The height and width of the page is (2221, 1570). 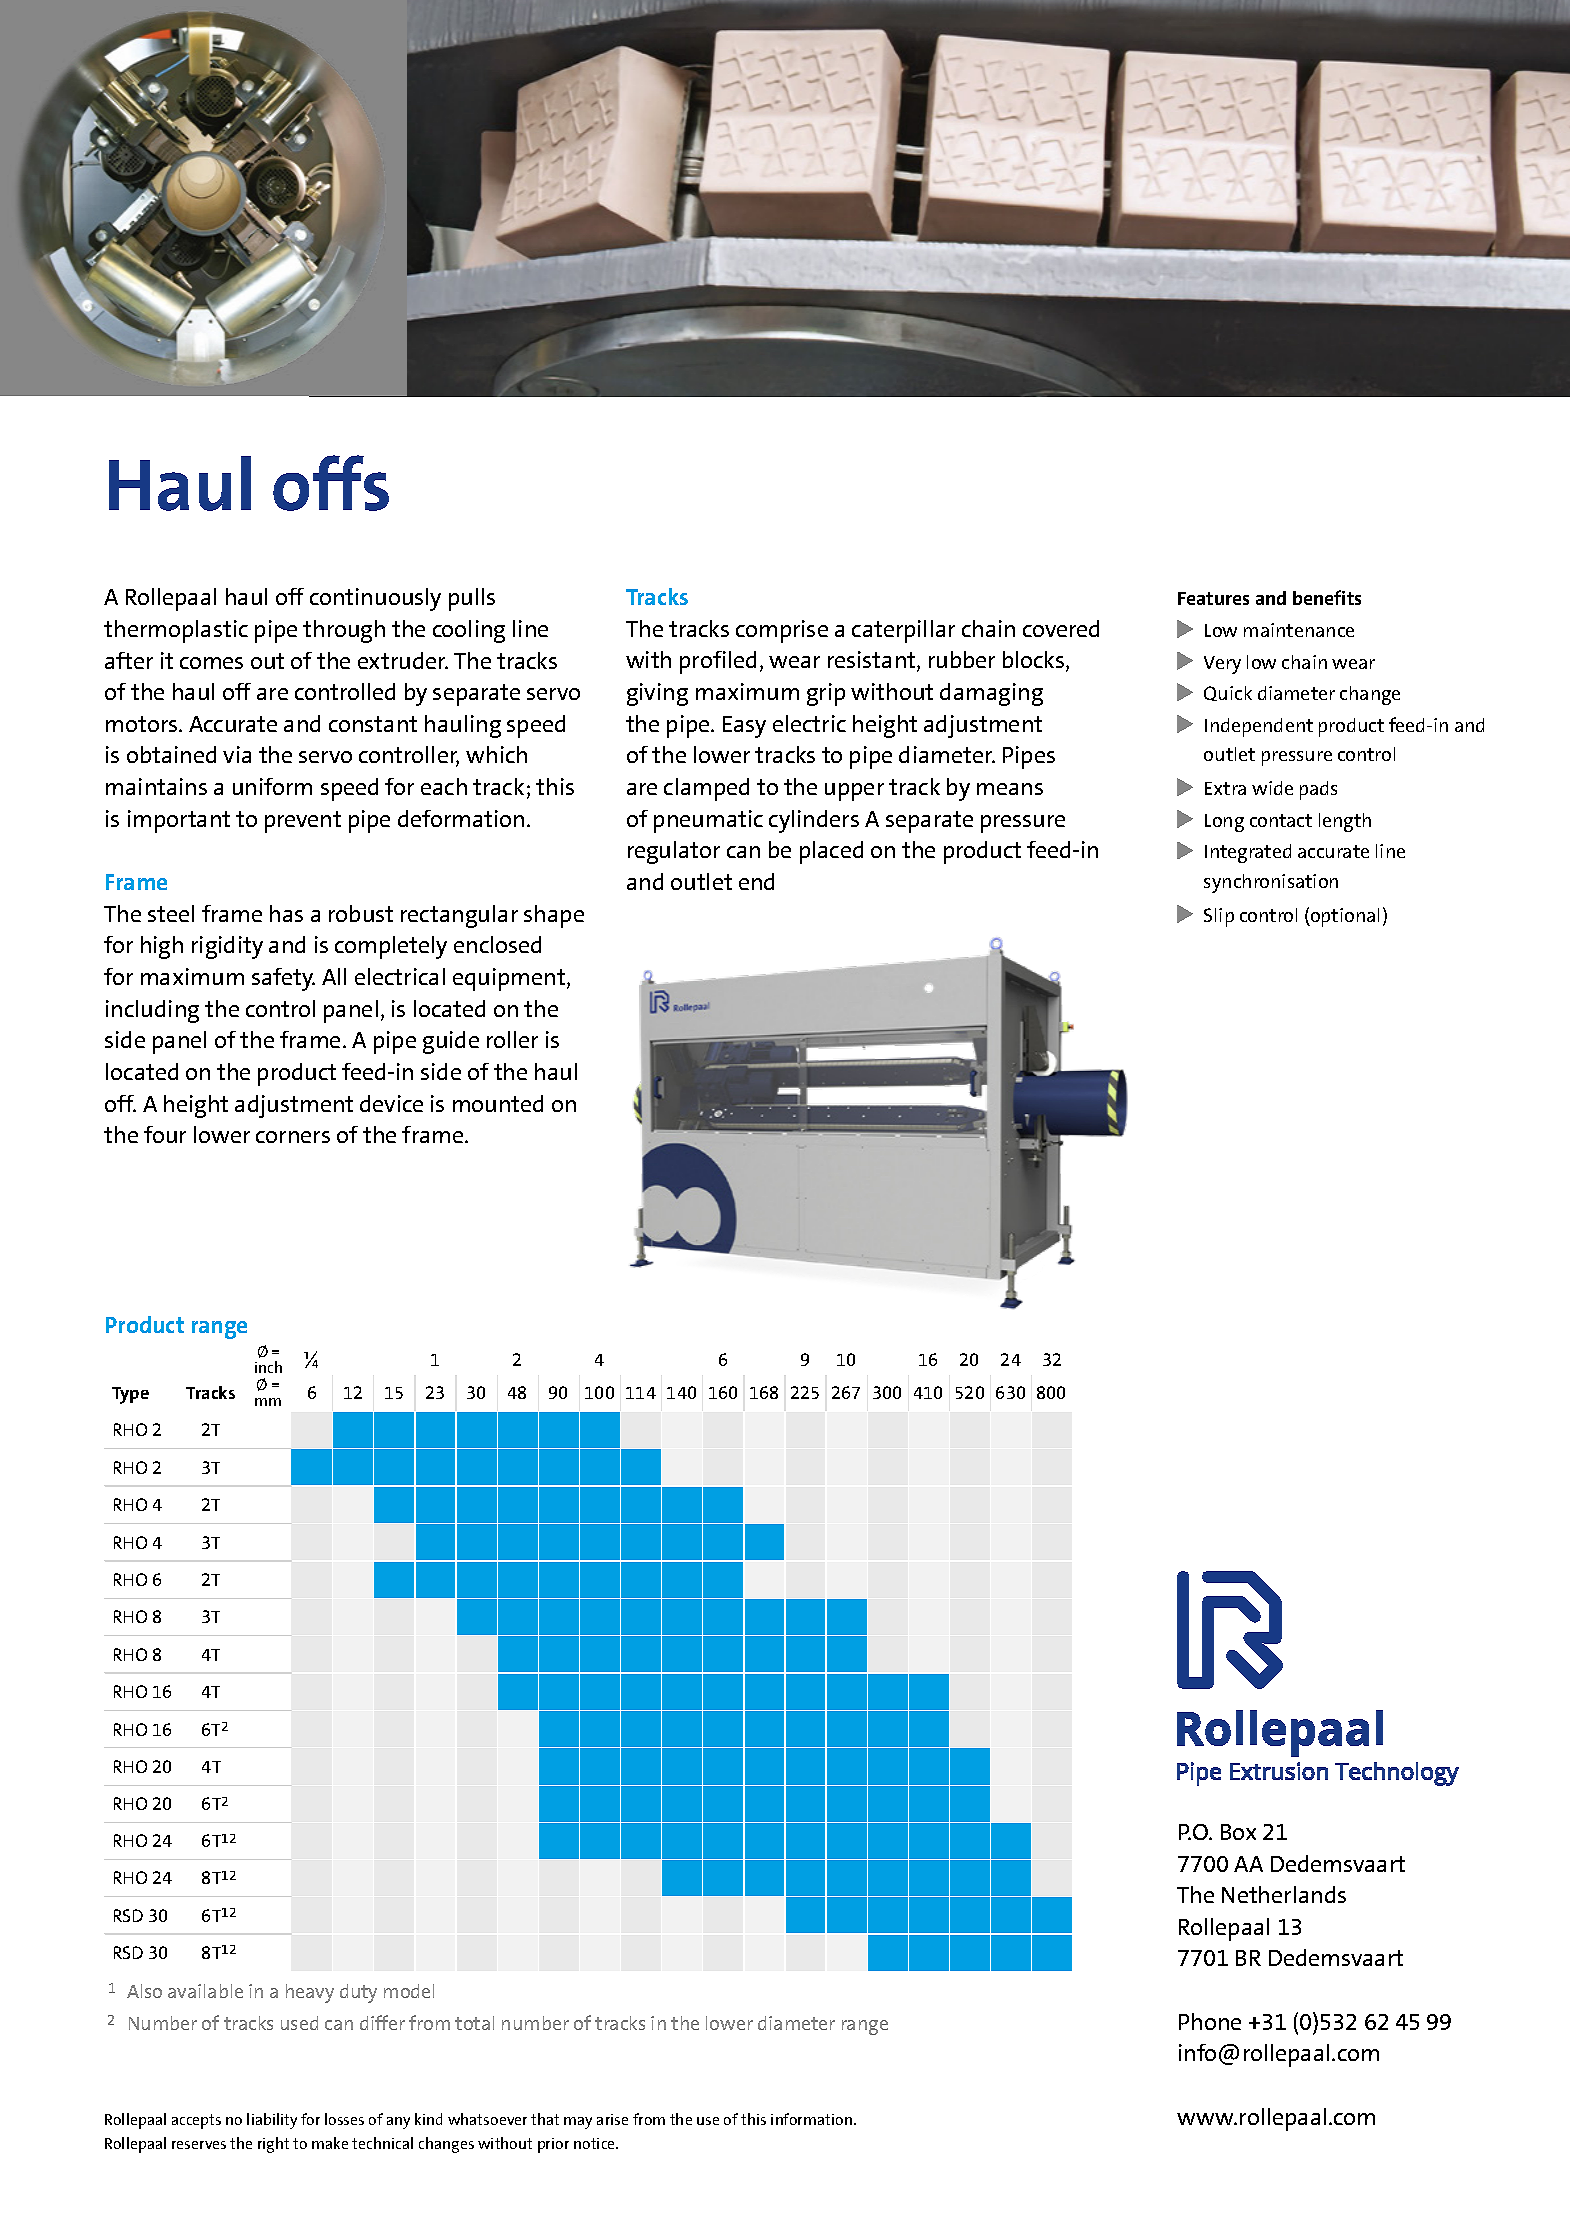 What do you see at coordinates (1271, 883) in the page?
I see `synchronisation` at bounding box center [1271, 883].
